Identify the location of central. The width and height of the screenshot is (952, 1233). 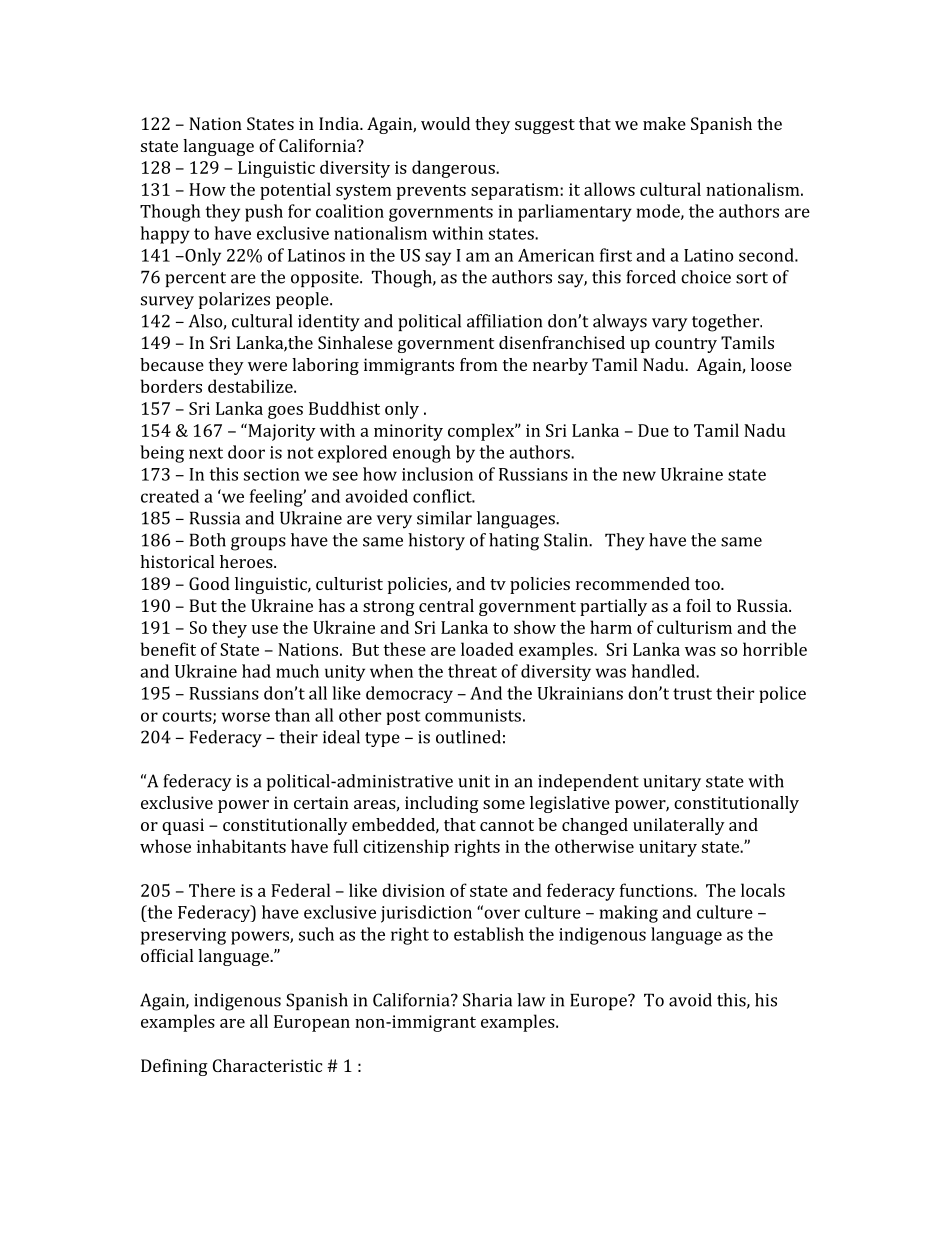
(446, 605).
